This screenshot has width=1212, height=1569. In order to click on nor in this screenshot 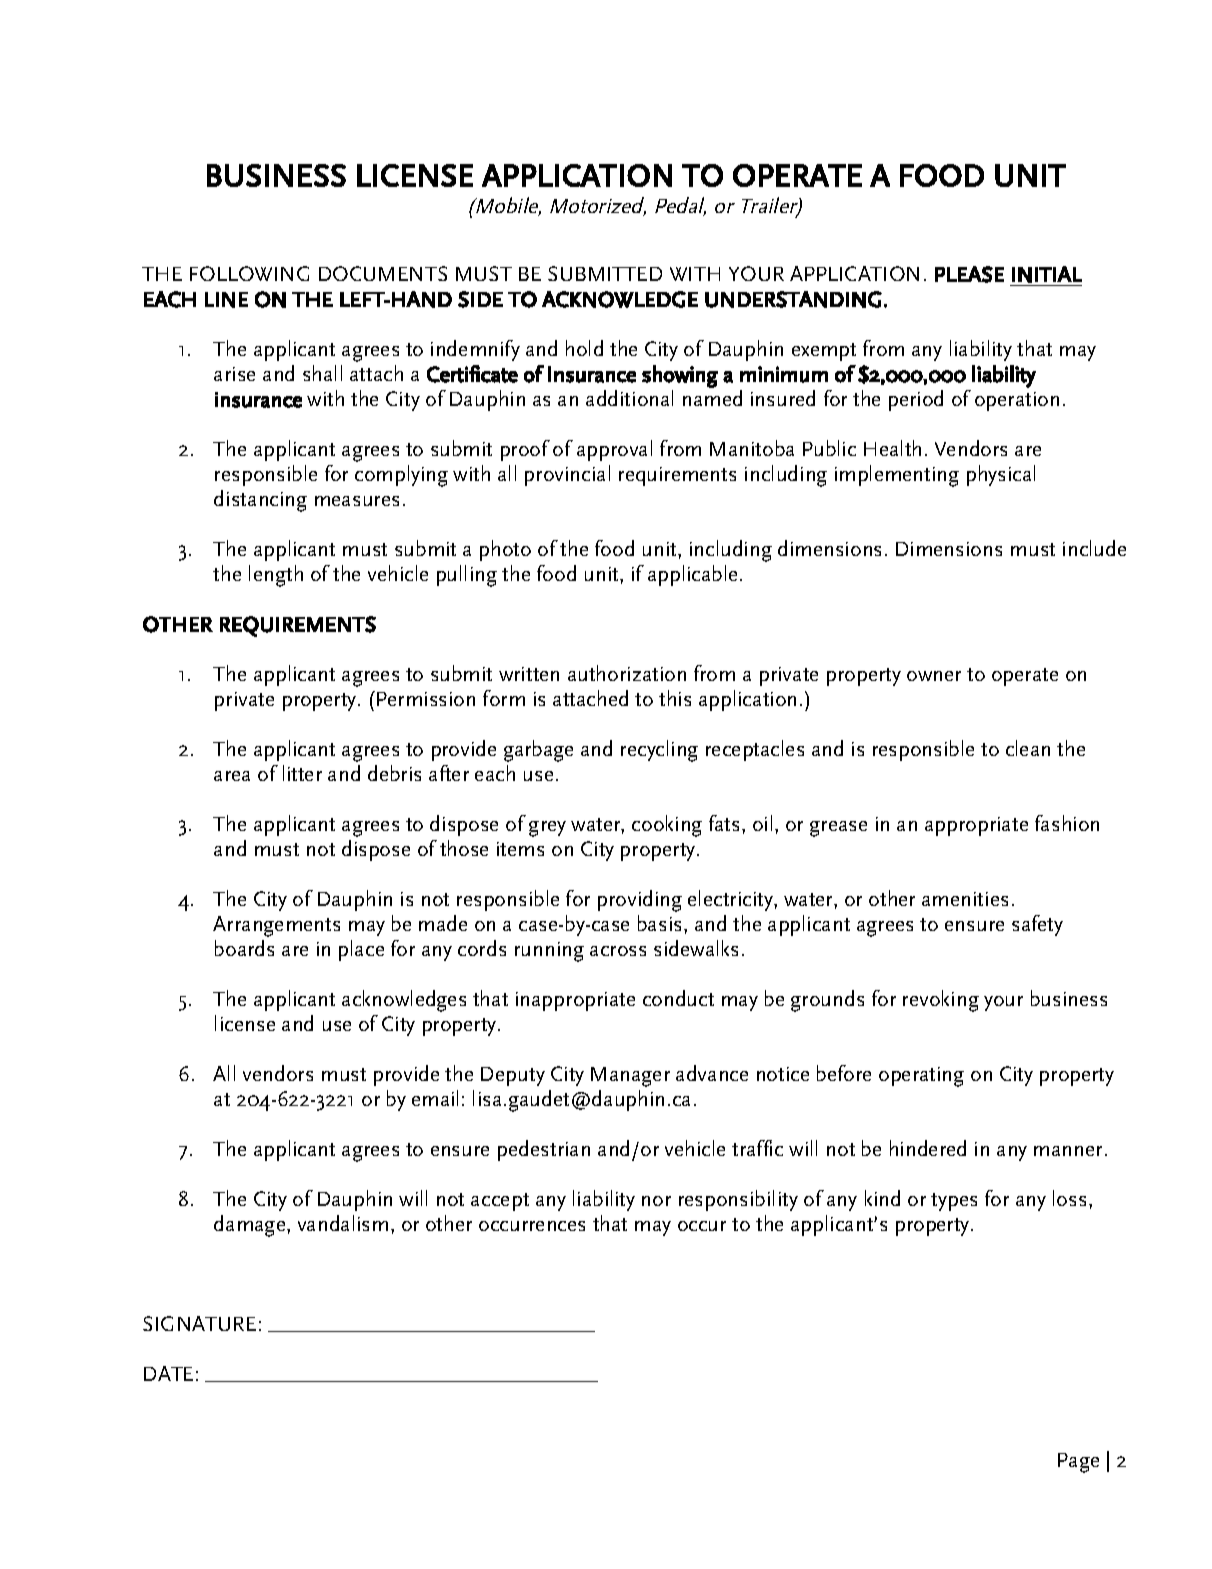, I will do `click(656, 1201)`.
